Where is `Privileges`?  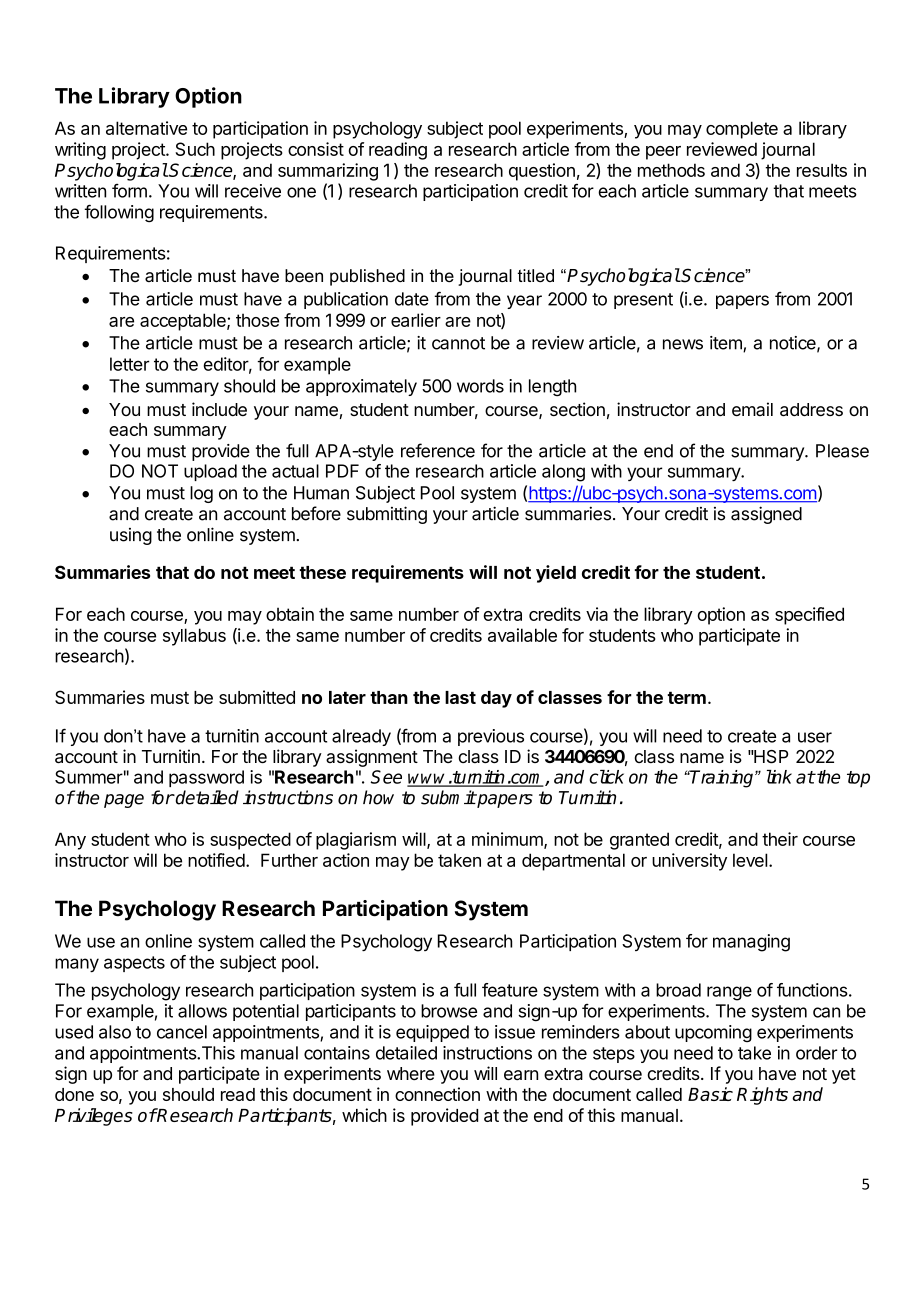
Privileges is located at coordinates (94, 1117).
